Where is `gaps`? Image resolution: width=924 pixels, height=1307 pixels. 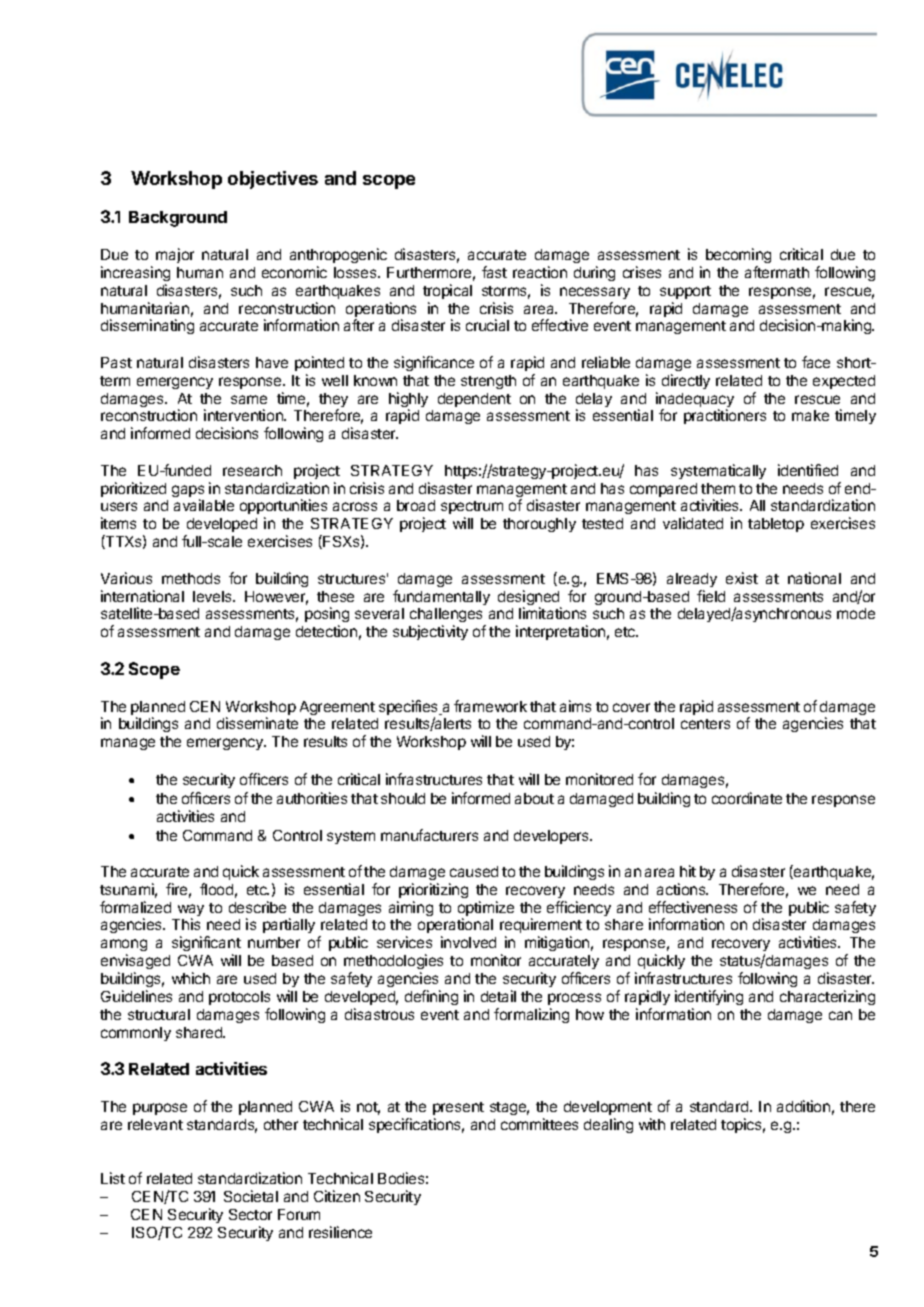 gaps is located at coordinates (188, 492).
